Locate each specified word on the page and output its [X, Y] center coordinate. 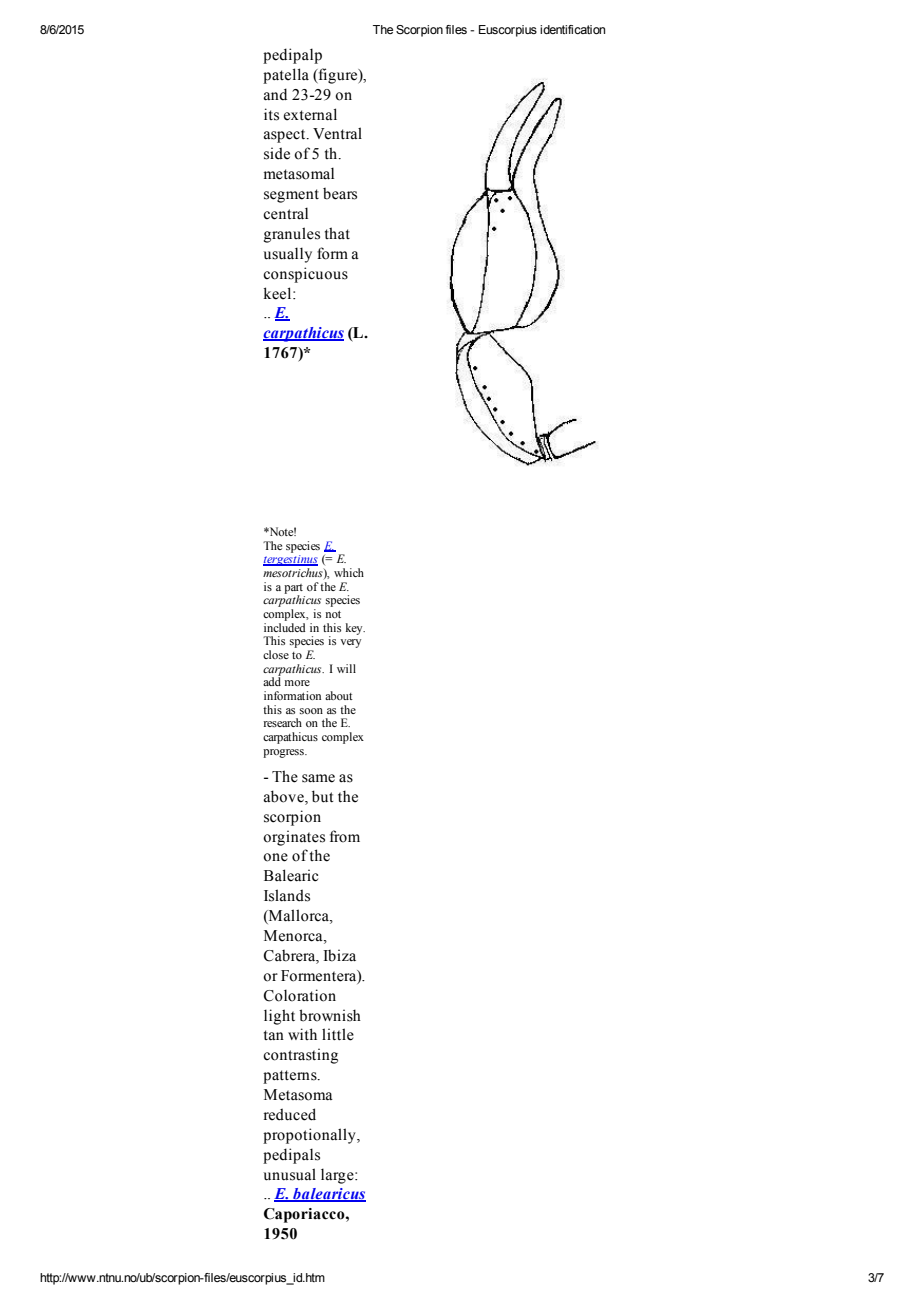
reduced [290, 1114]
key [355, 629]
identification [572, 29]
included [284, 626]
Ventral [337, 133]
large [338, 1176]
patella [286, 76]
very [350, 643]
